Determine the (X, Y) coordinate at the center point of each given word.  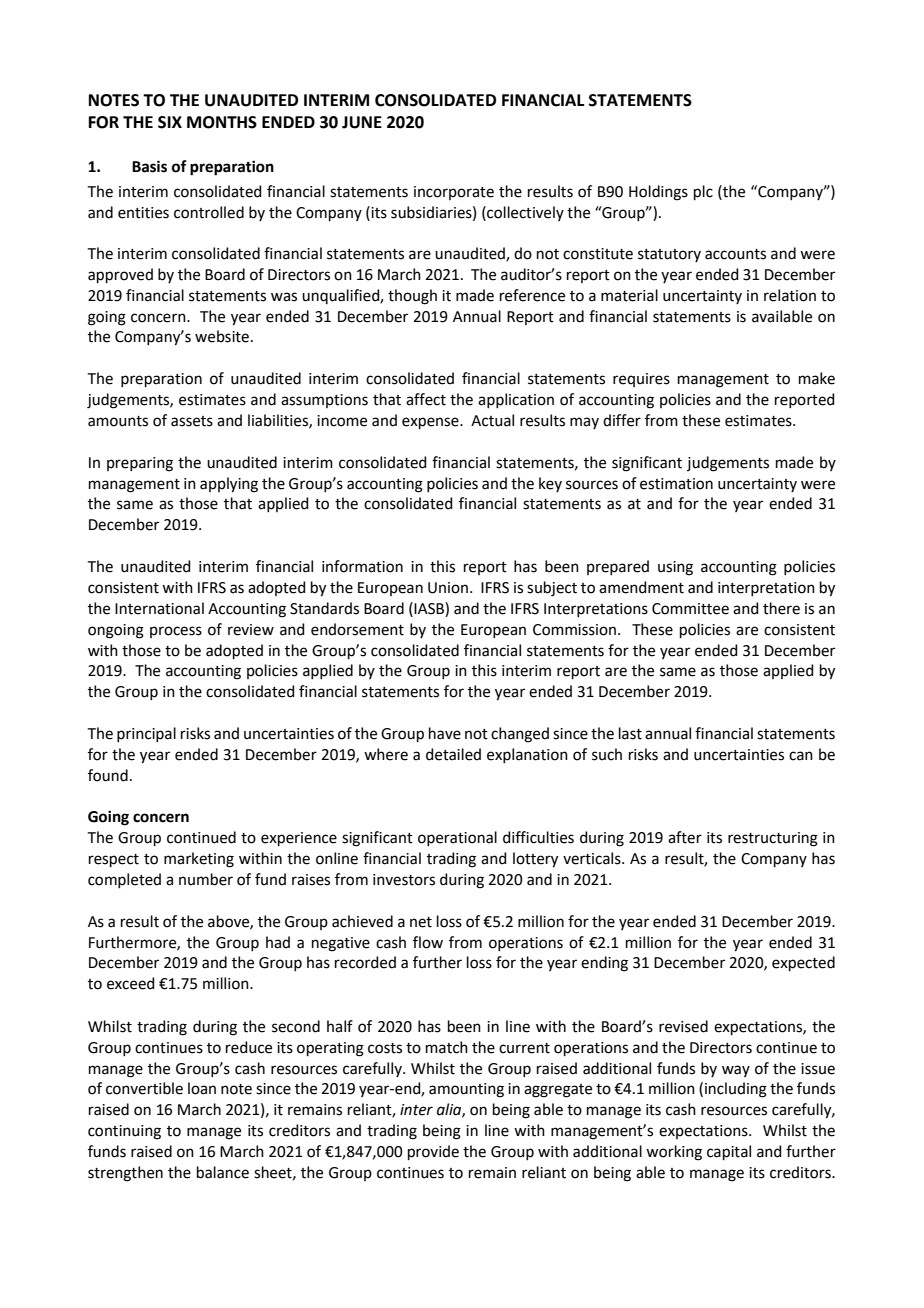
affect (426, 399)
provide (433, 1152)
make (817, 378)
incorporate (454, 193)
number (206, 879)
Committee (690, 609)
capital (729, 1152)
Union (448, 588)
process (176, 632)
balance (223, 1172)
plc (703, 192)
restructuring (773, 839)
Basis (149, 166)
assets (192, 421)
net (421, 922)
